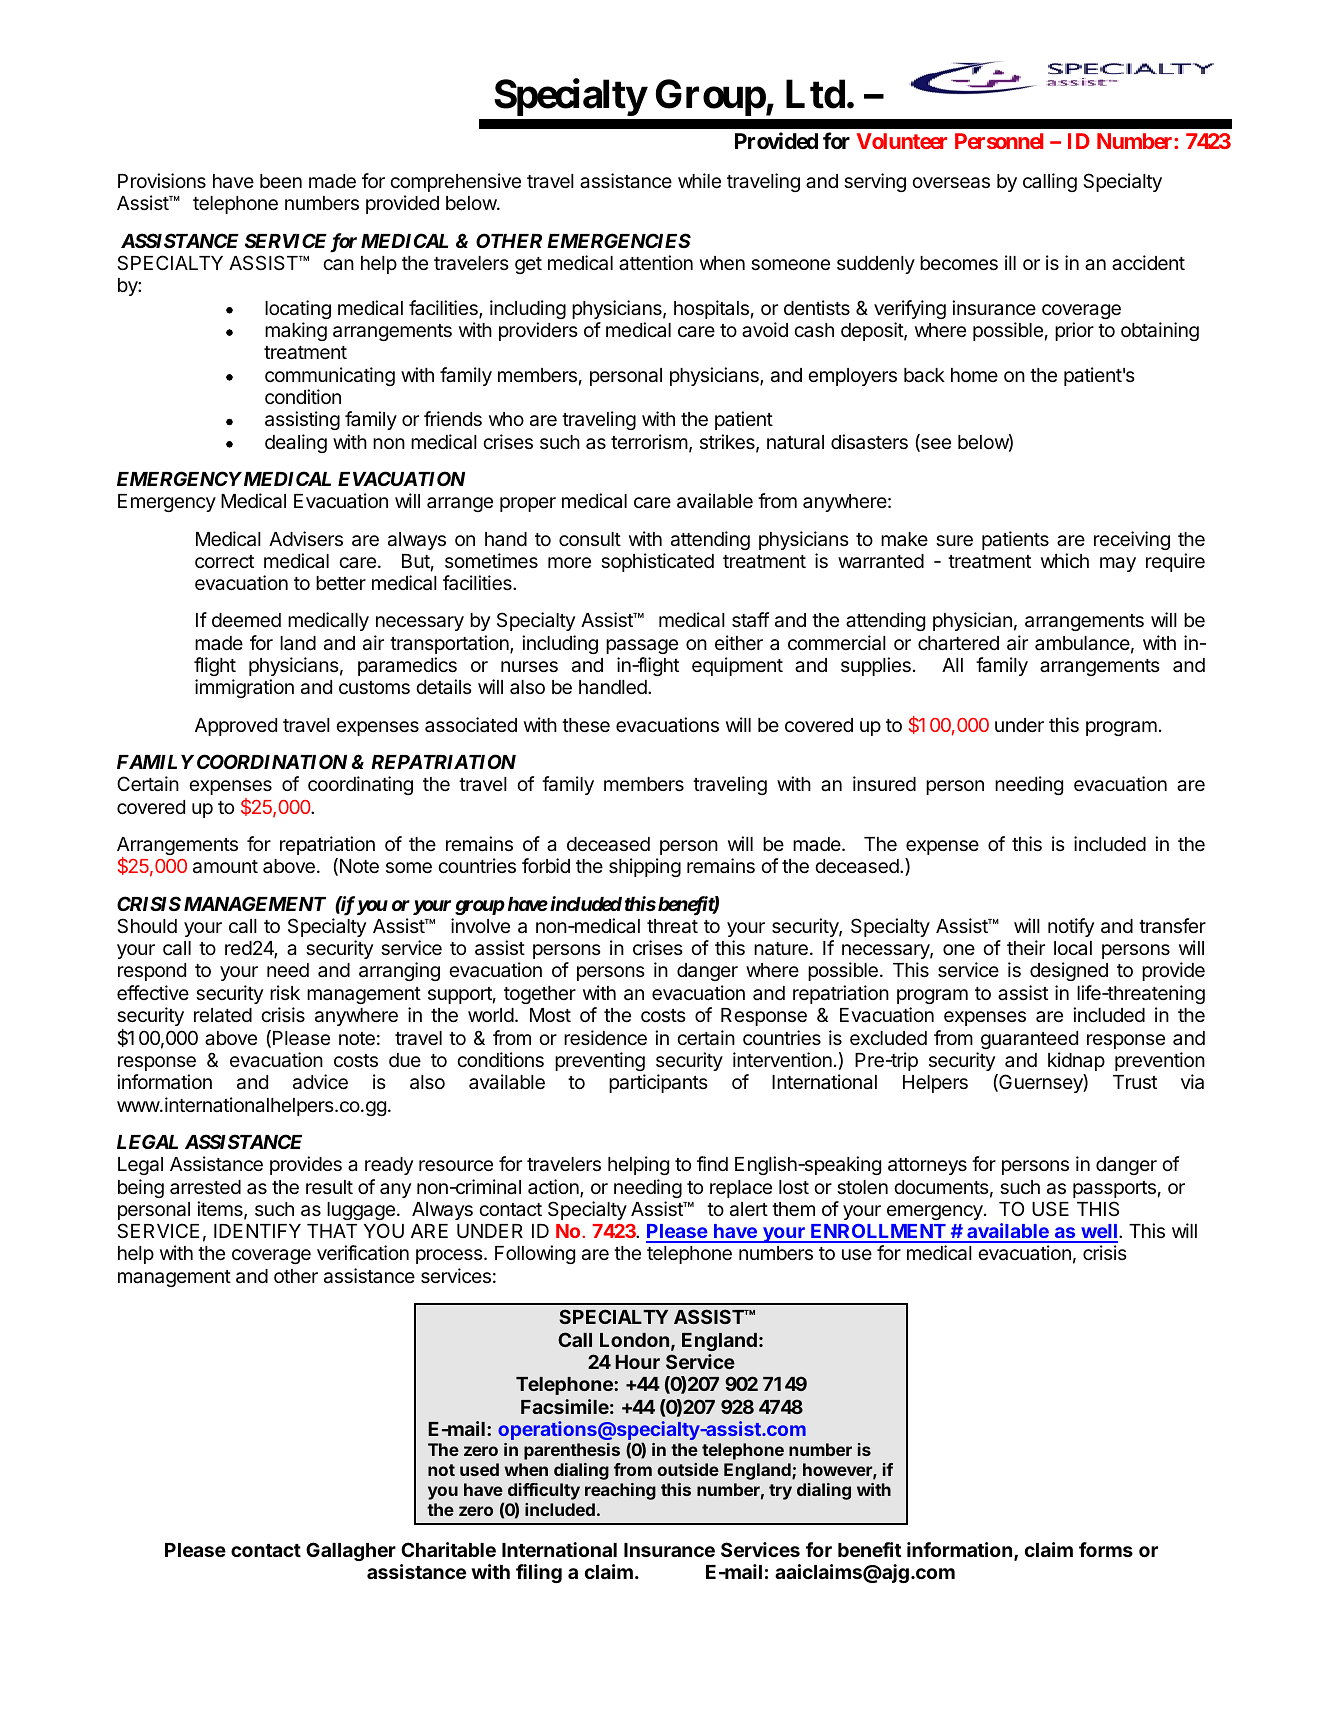 The width and height of the screenshot is (1322, 1710). What do you see at coordinates (699, 180) in the screenshot?
I see `while` at bounding box center [699, 180].
